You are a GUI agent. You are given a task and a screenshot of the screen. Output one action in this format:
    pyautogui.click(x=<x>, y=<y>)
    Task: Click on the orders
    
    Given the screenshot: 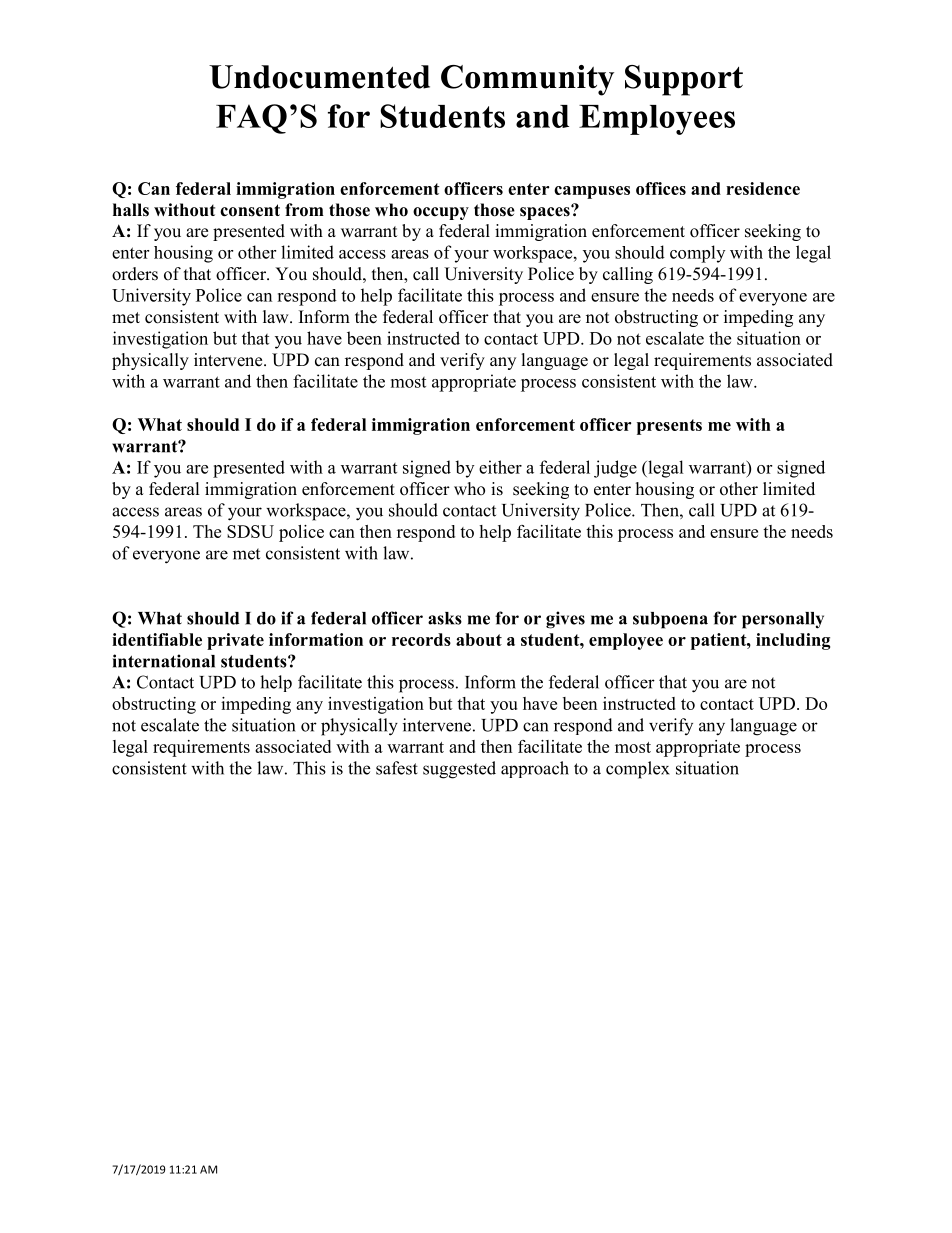 What is the action you would take?
    pyautogui.click(x=135, y=274)
